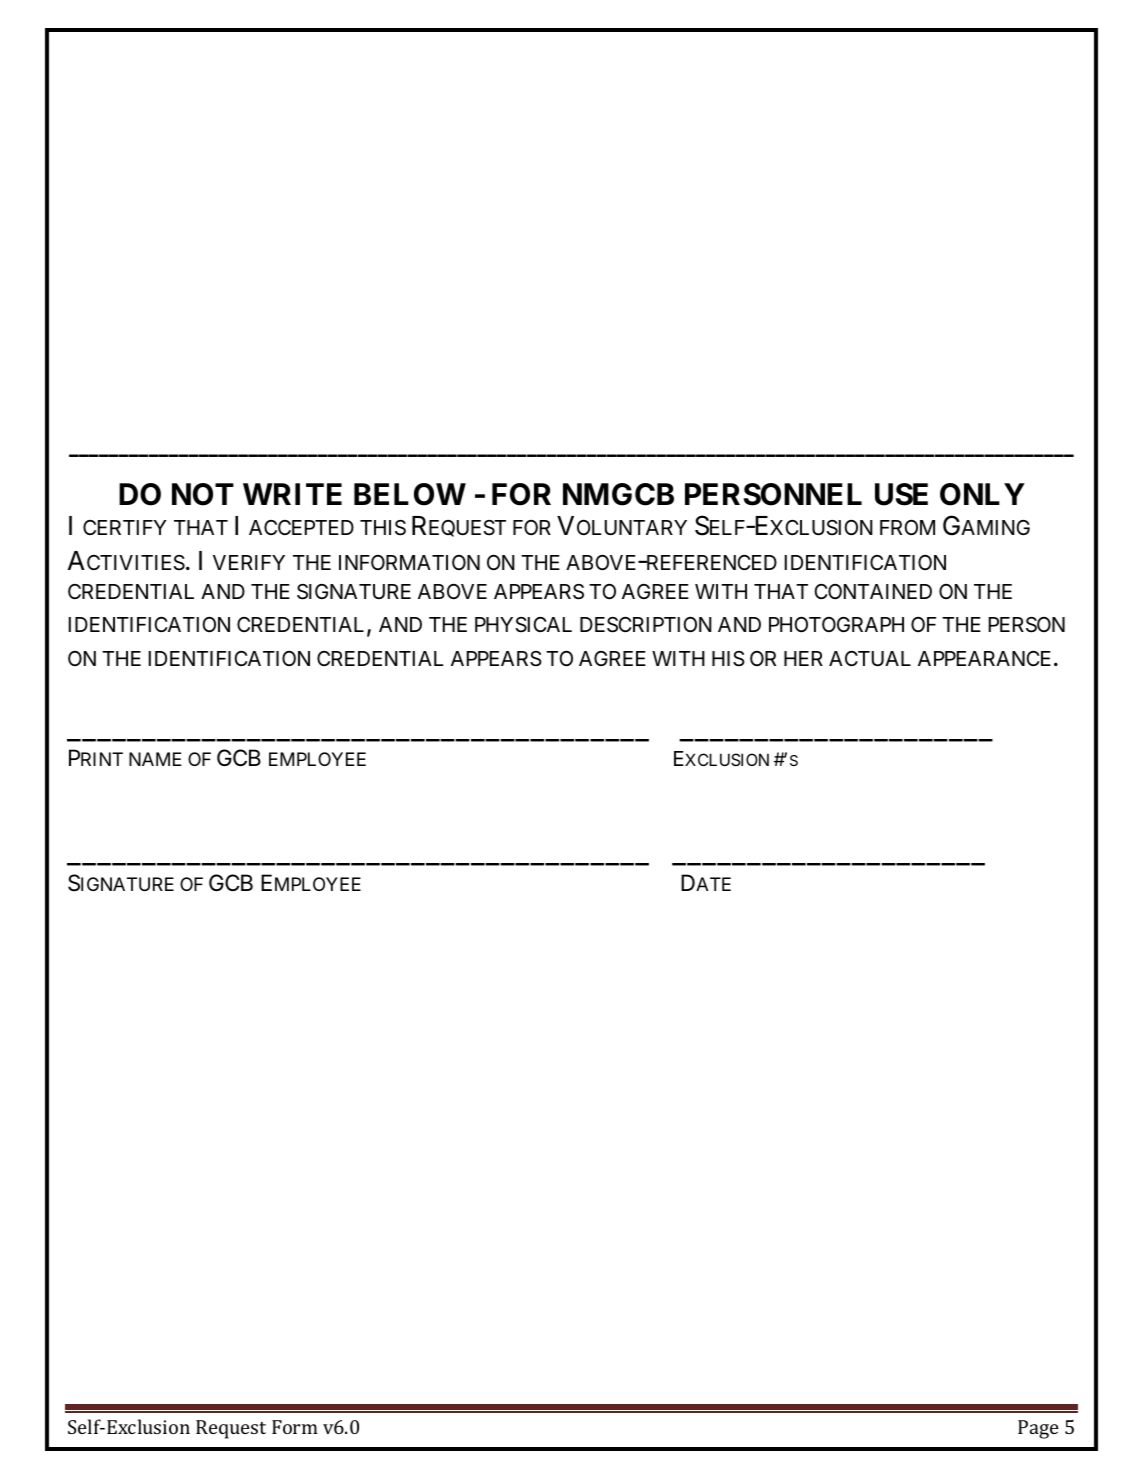 This screenshot has width=1143, height=1479. Describe the element at coordinates (249, 562) in the screenshot. I see `VERIFY` at that location.
